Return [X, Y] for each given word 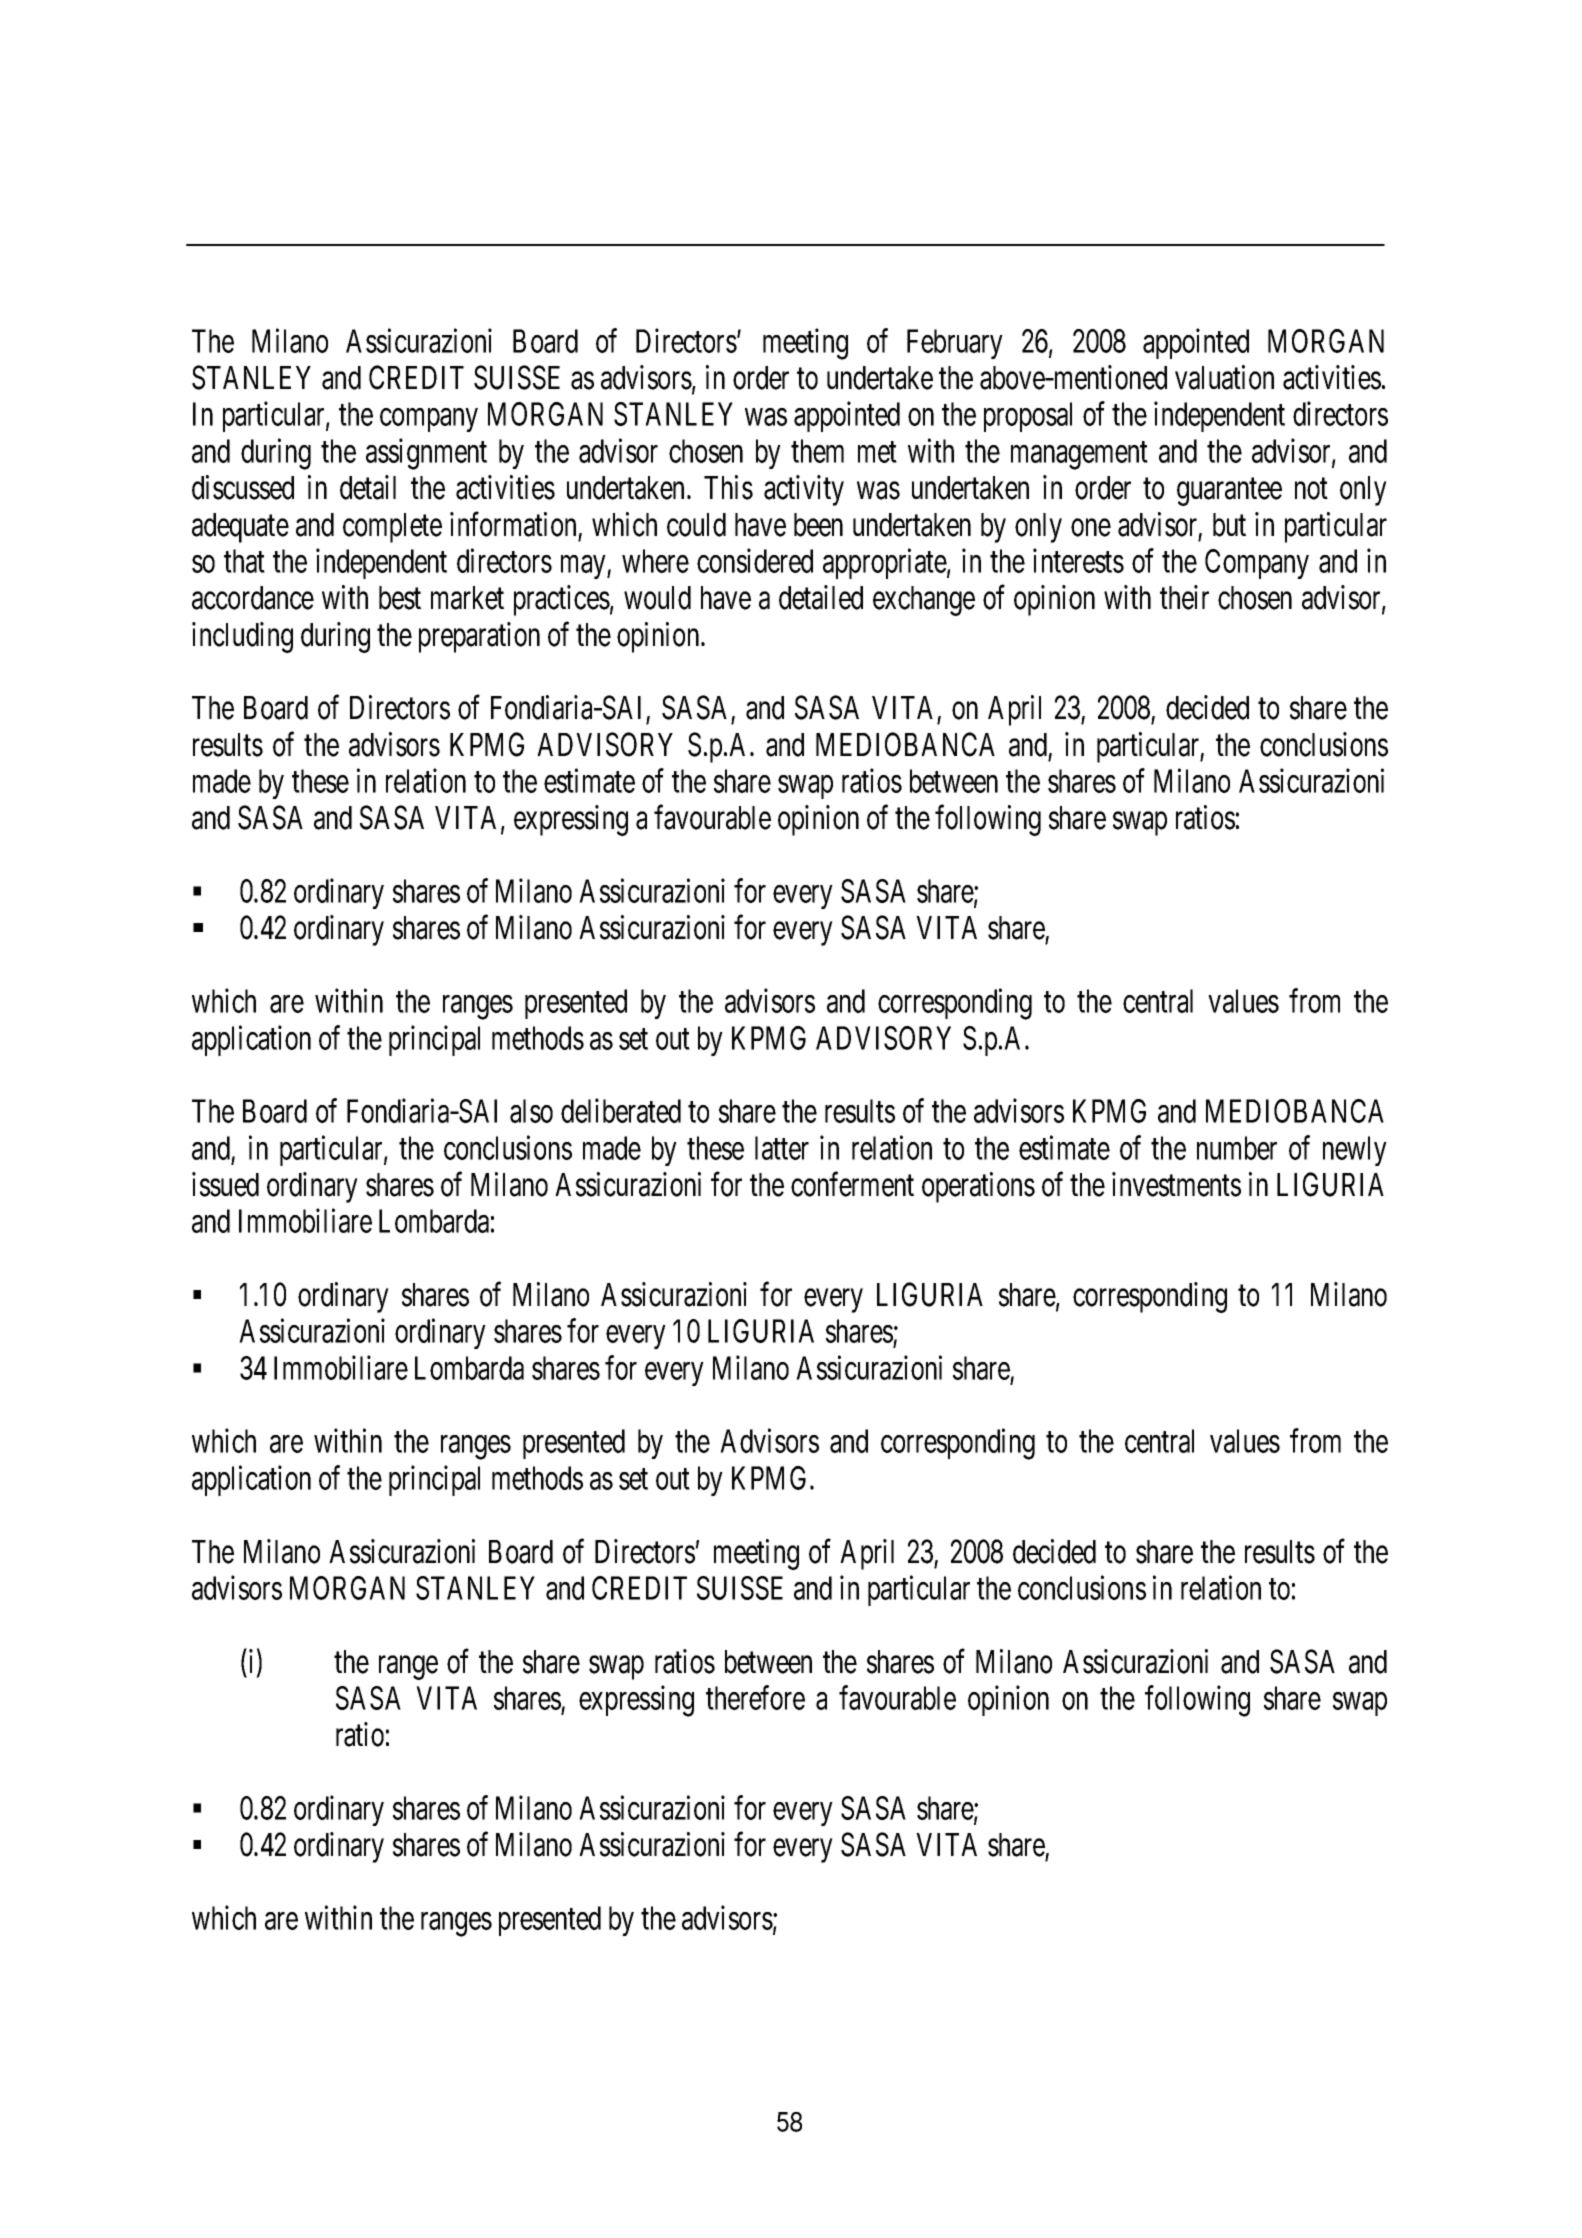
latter [782, 1148]
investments [1176, 1184]
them [817, 451]
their [1184, 597]
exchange [924, 601]
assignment [426, 454]
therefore [755, 1698]
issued [225, 1184]
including [242, 637]
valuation [1224, 377]
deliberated [621, 1111]
